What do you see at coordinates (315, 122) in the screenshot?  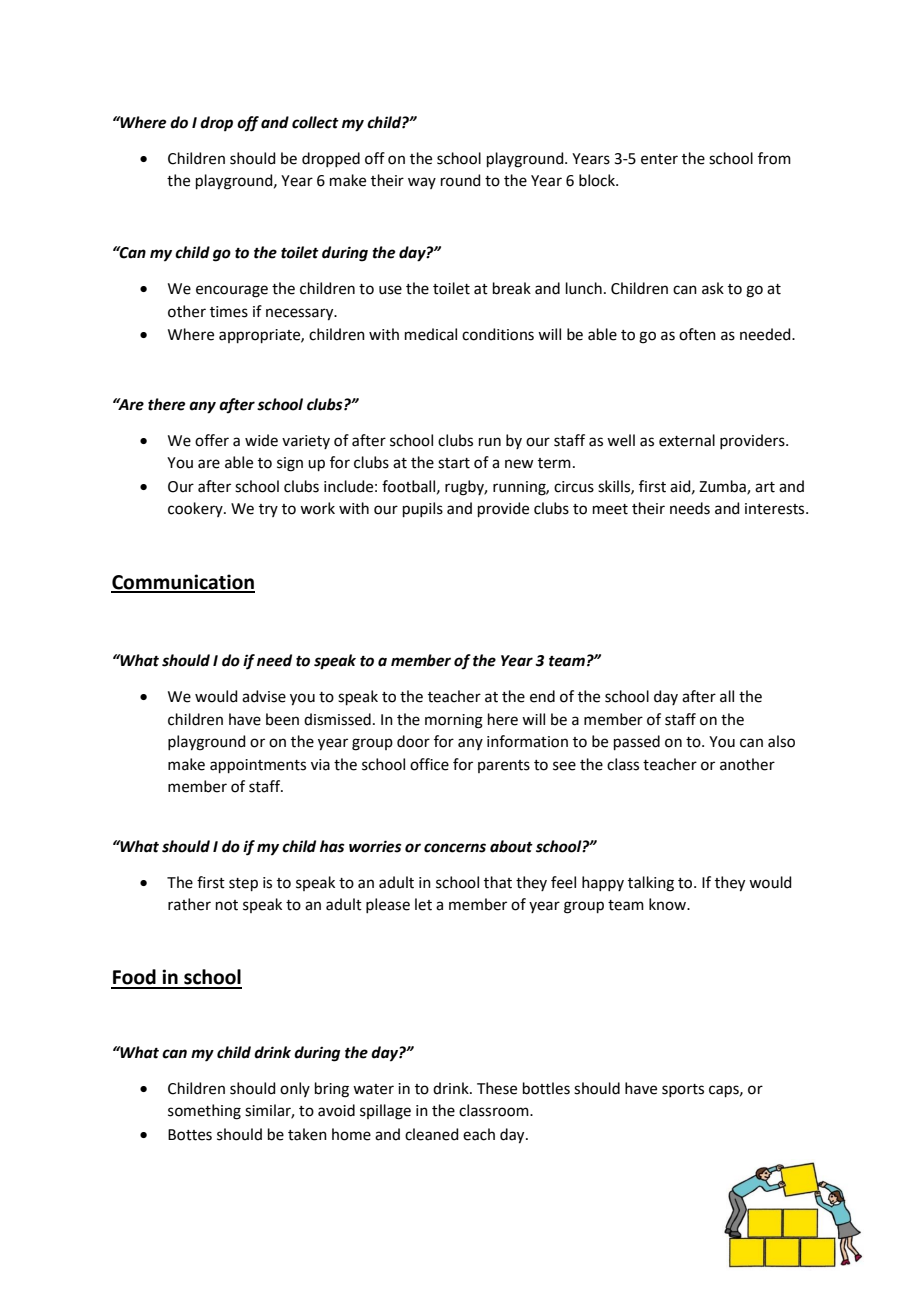 I see `collect` at bounding box center [315, 122].
